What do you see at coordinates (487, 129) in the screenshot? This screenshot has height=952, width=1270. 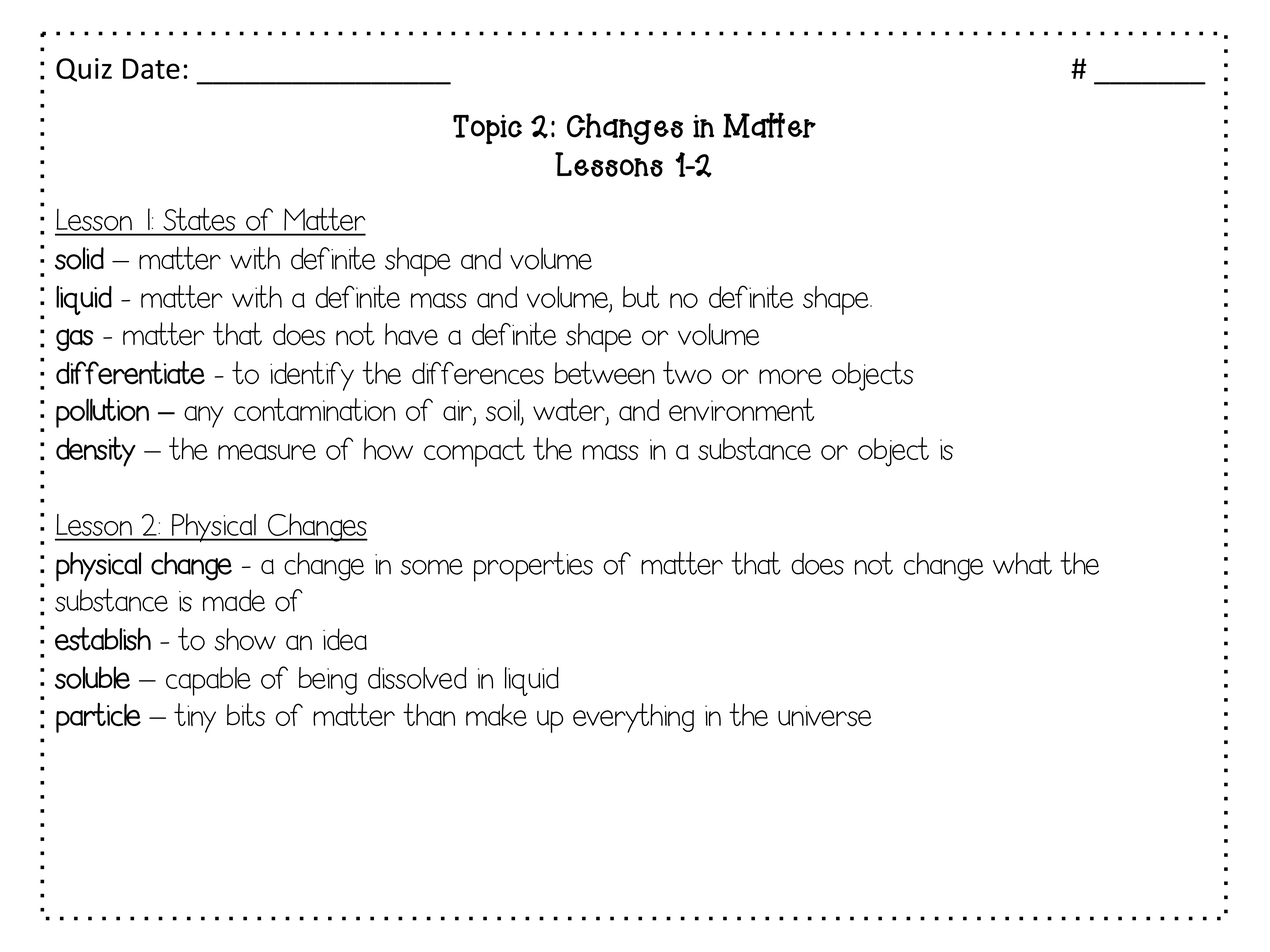 I see `Topic` at bounding box center [487, 129].
